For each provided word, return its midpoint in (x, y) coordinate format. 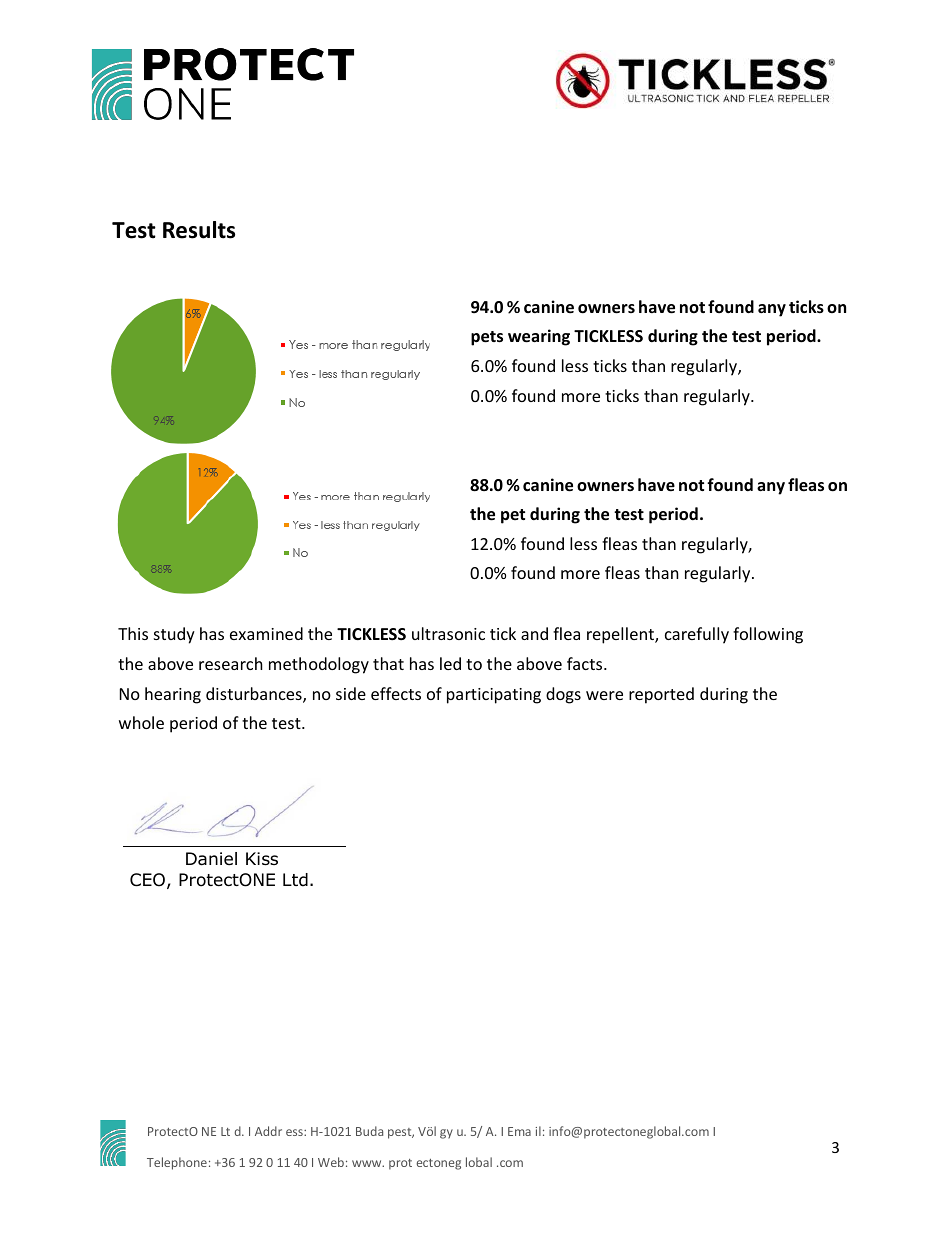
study (174, 635)
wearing (539, 337)
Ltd (295, 880)
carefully (697, 635)
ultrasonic (448, 633)
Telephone (177, 1163)
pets (487, 338)
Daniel (211, 859)
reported (661, 695)
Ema (519, 1131)
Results (199, 230)
